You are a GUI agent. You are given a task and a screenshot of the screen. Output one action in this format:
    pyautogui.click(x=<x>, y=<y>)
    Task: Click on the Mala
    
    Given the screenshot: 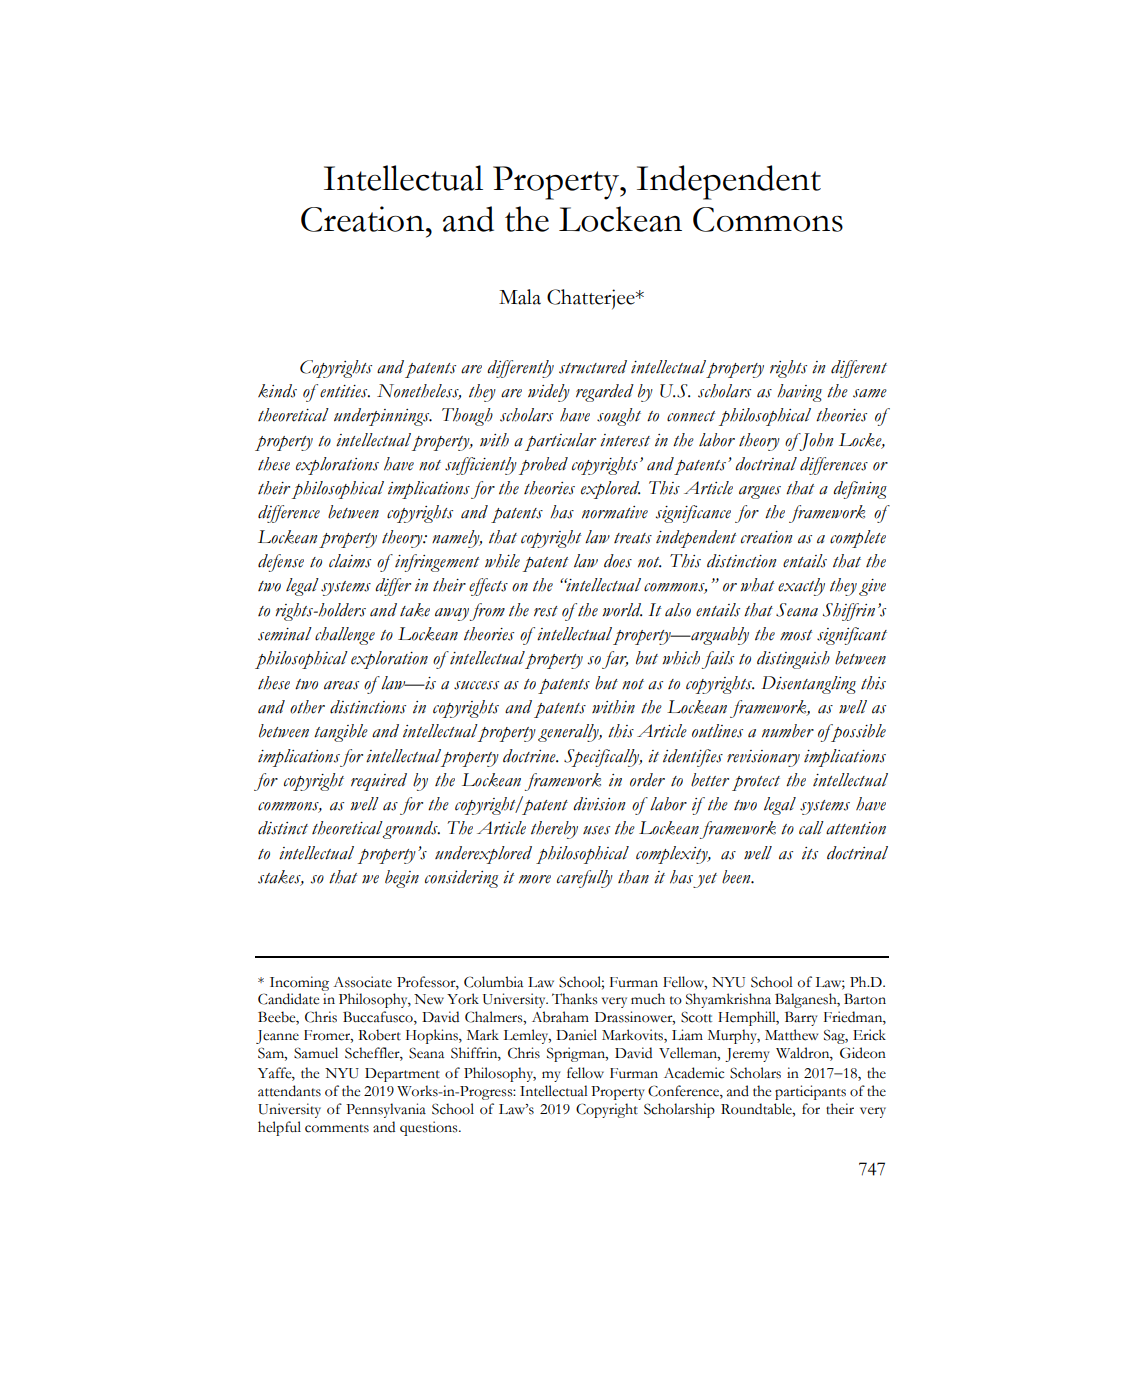 What is the action you would take?
    pyautogui.click(x=520, y=297)
